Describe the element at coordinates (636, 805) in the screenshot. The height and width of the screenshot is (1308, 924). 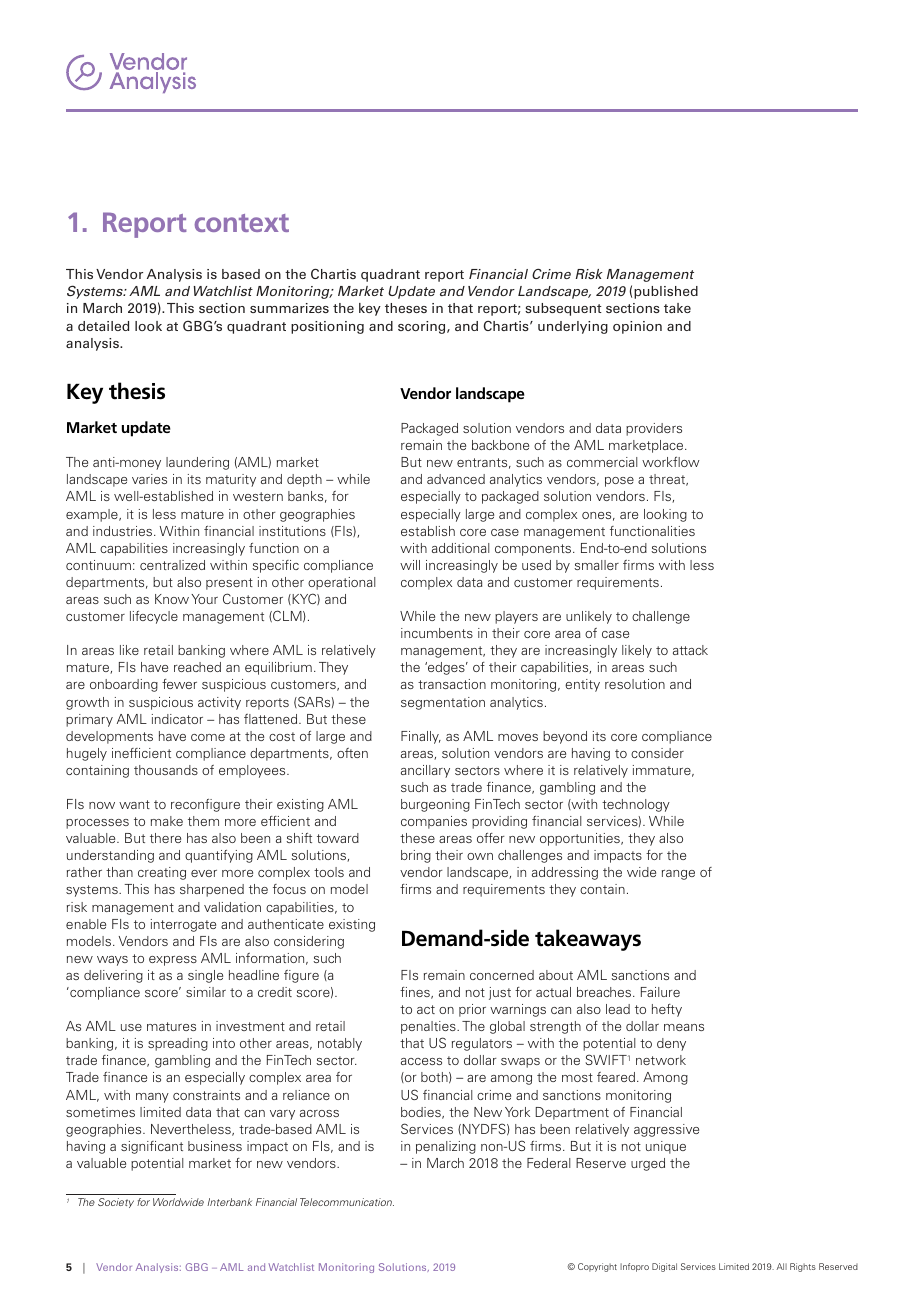
I see `technology` at that location.
